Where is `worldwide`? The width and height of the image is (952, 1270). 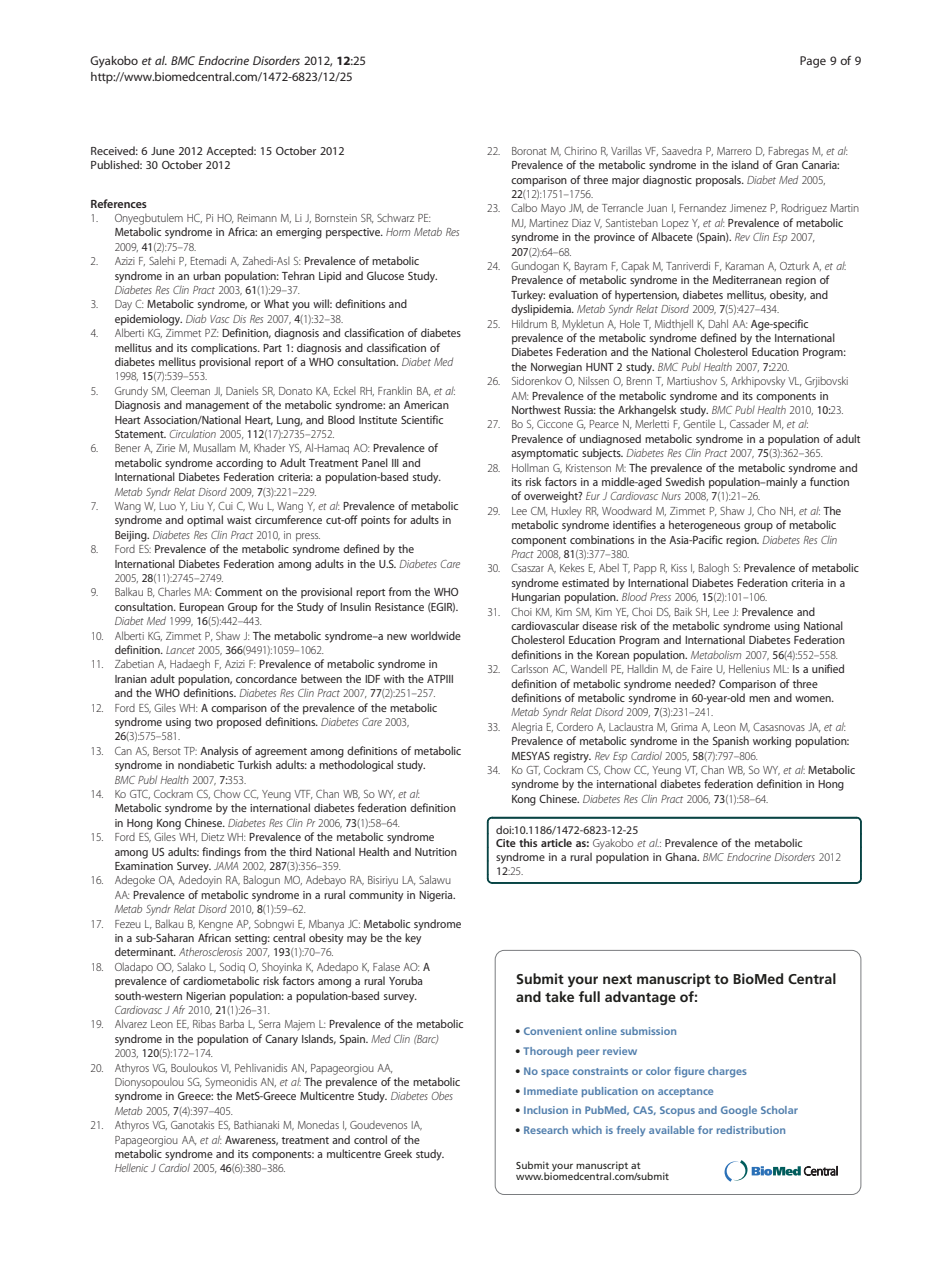 worldwide is located at coordinates (436, 635).
